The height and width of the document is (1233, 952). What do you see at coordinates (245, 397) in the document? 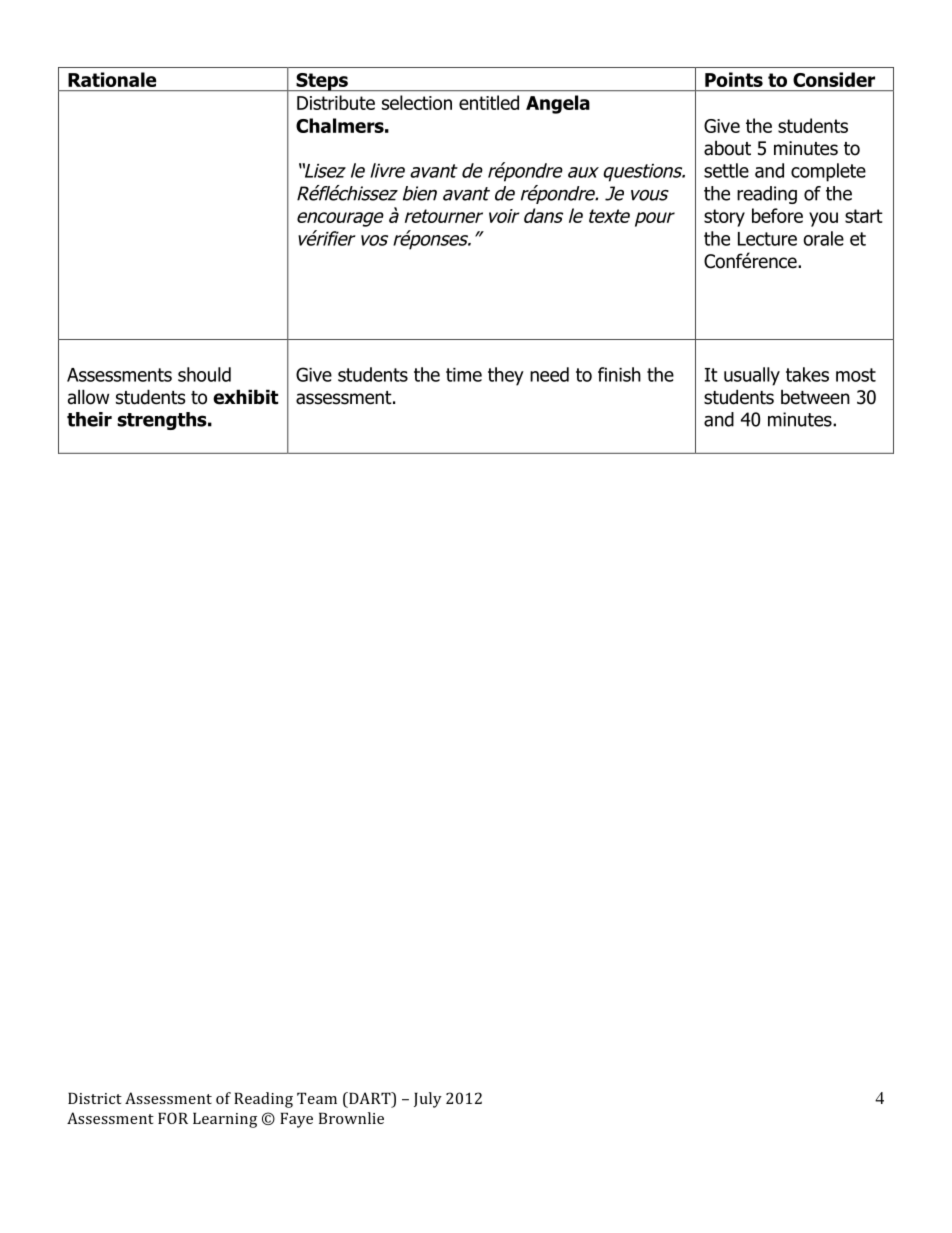
I see `exhibit` at bounding box center [245, 397].
